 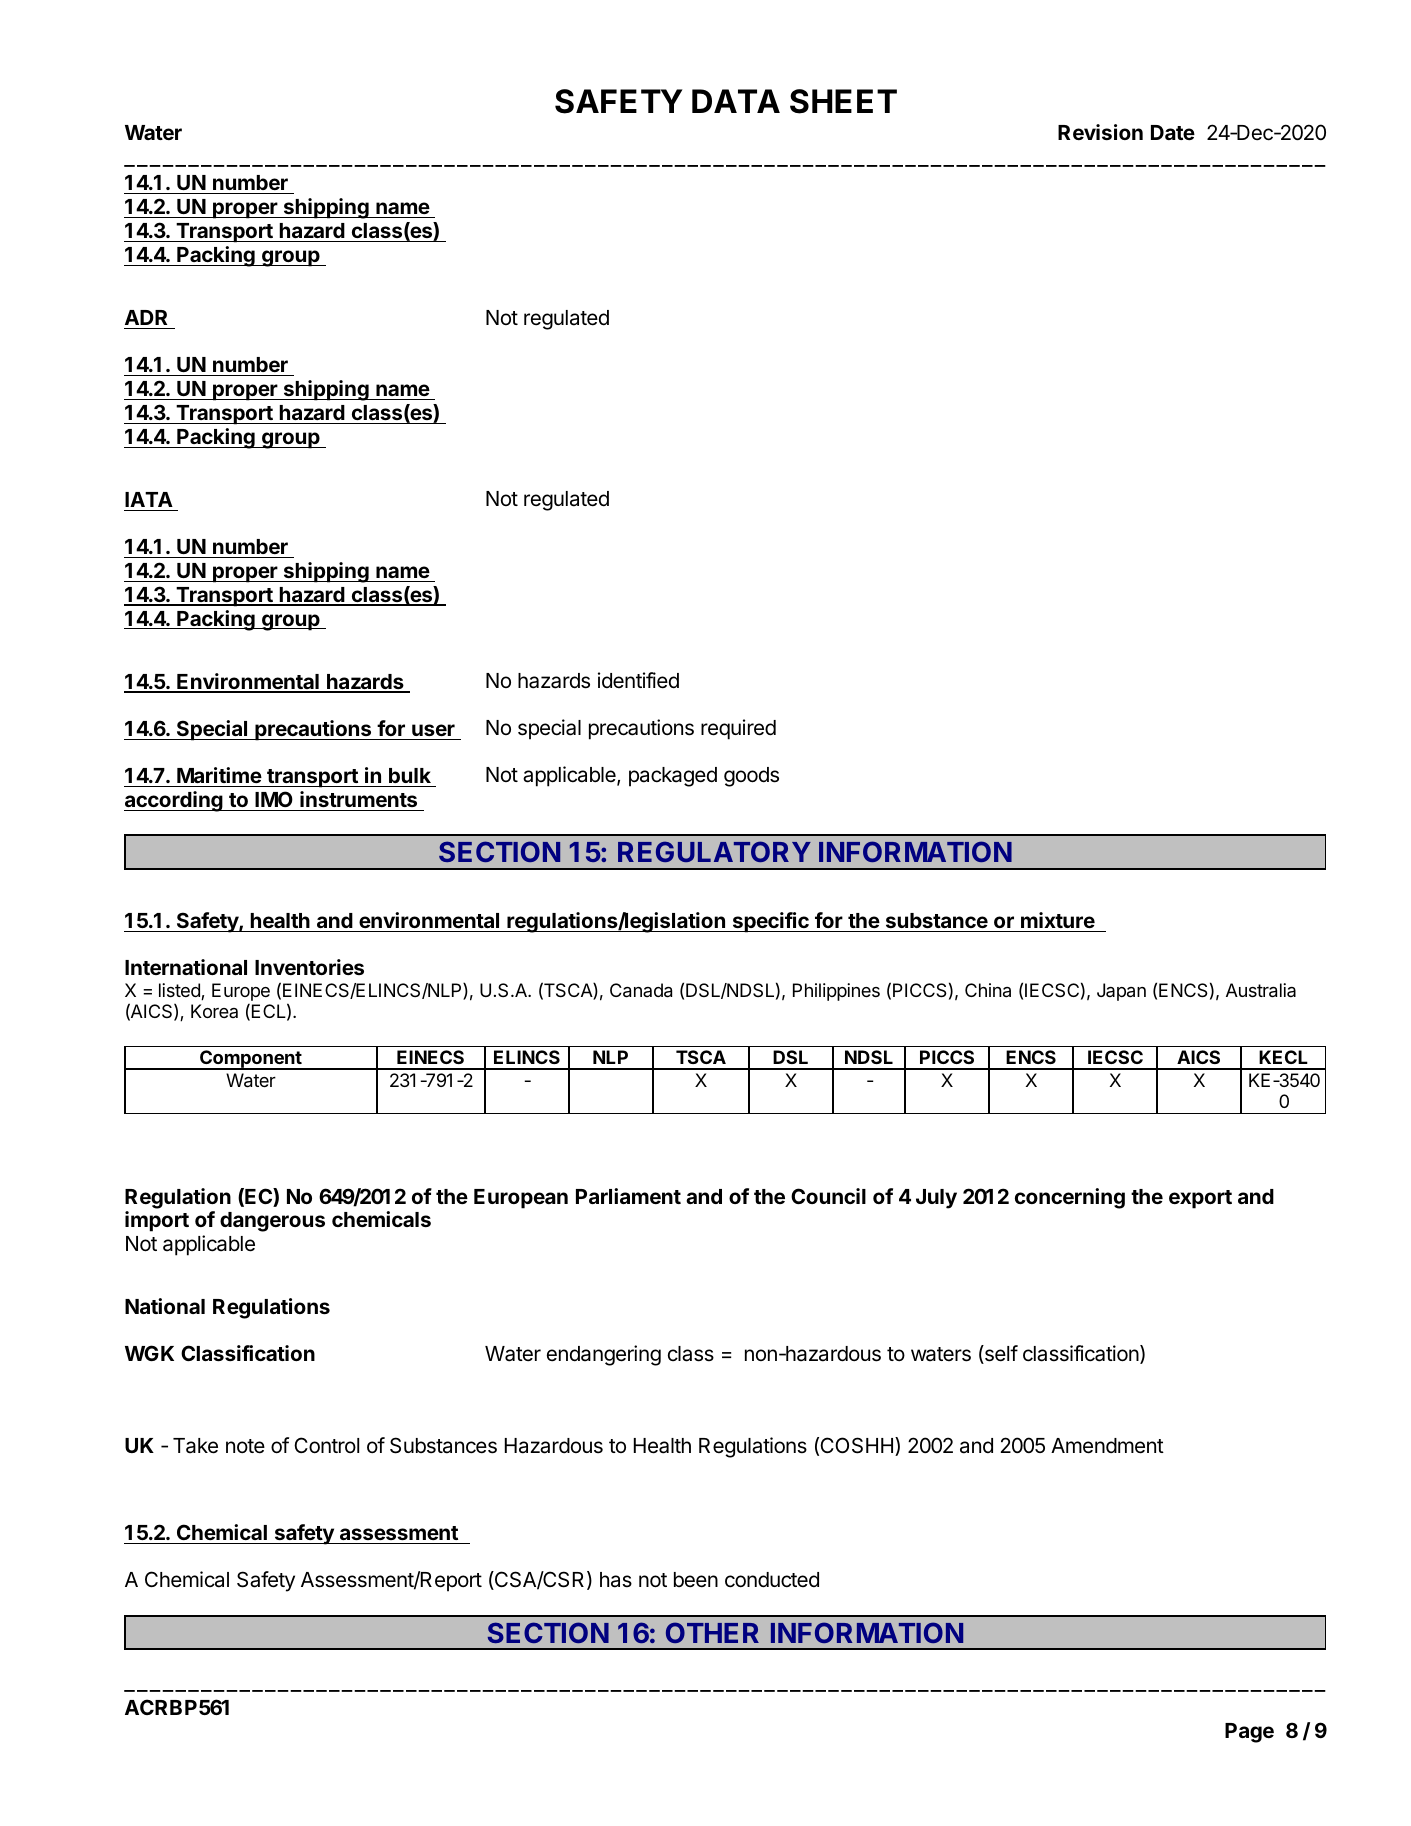 What do you see at coordinates (245, 1446) in the image?
I see `note` at bounding box center [245, 1446].
